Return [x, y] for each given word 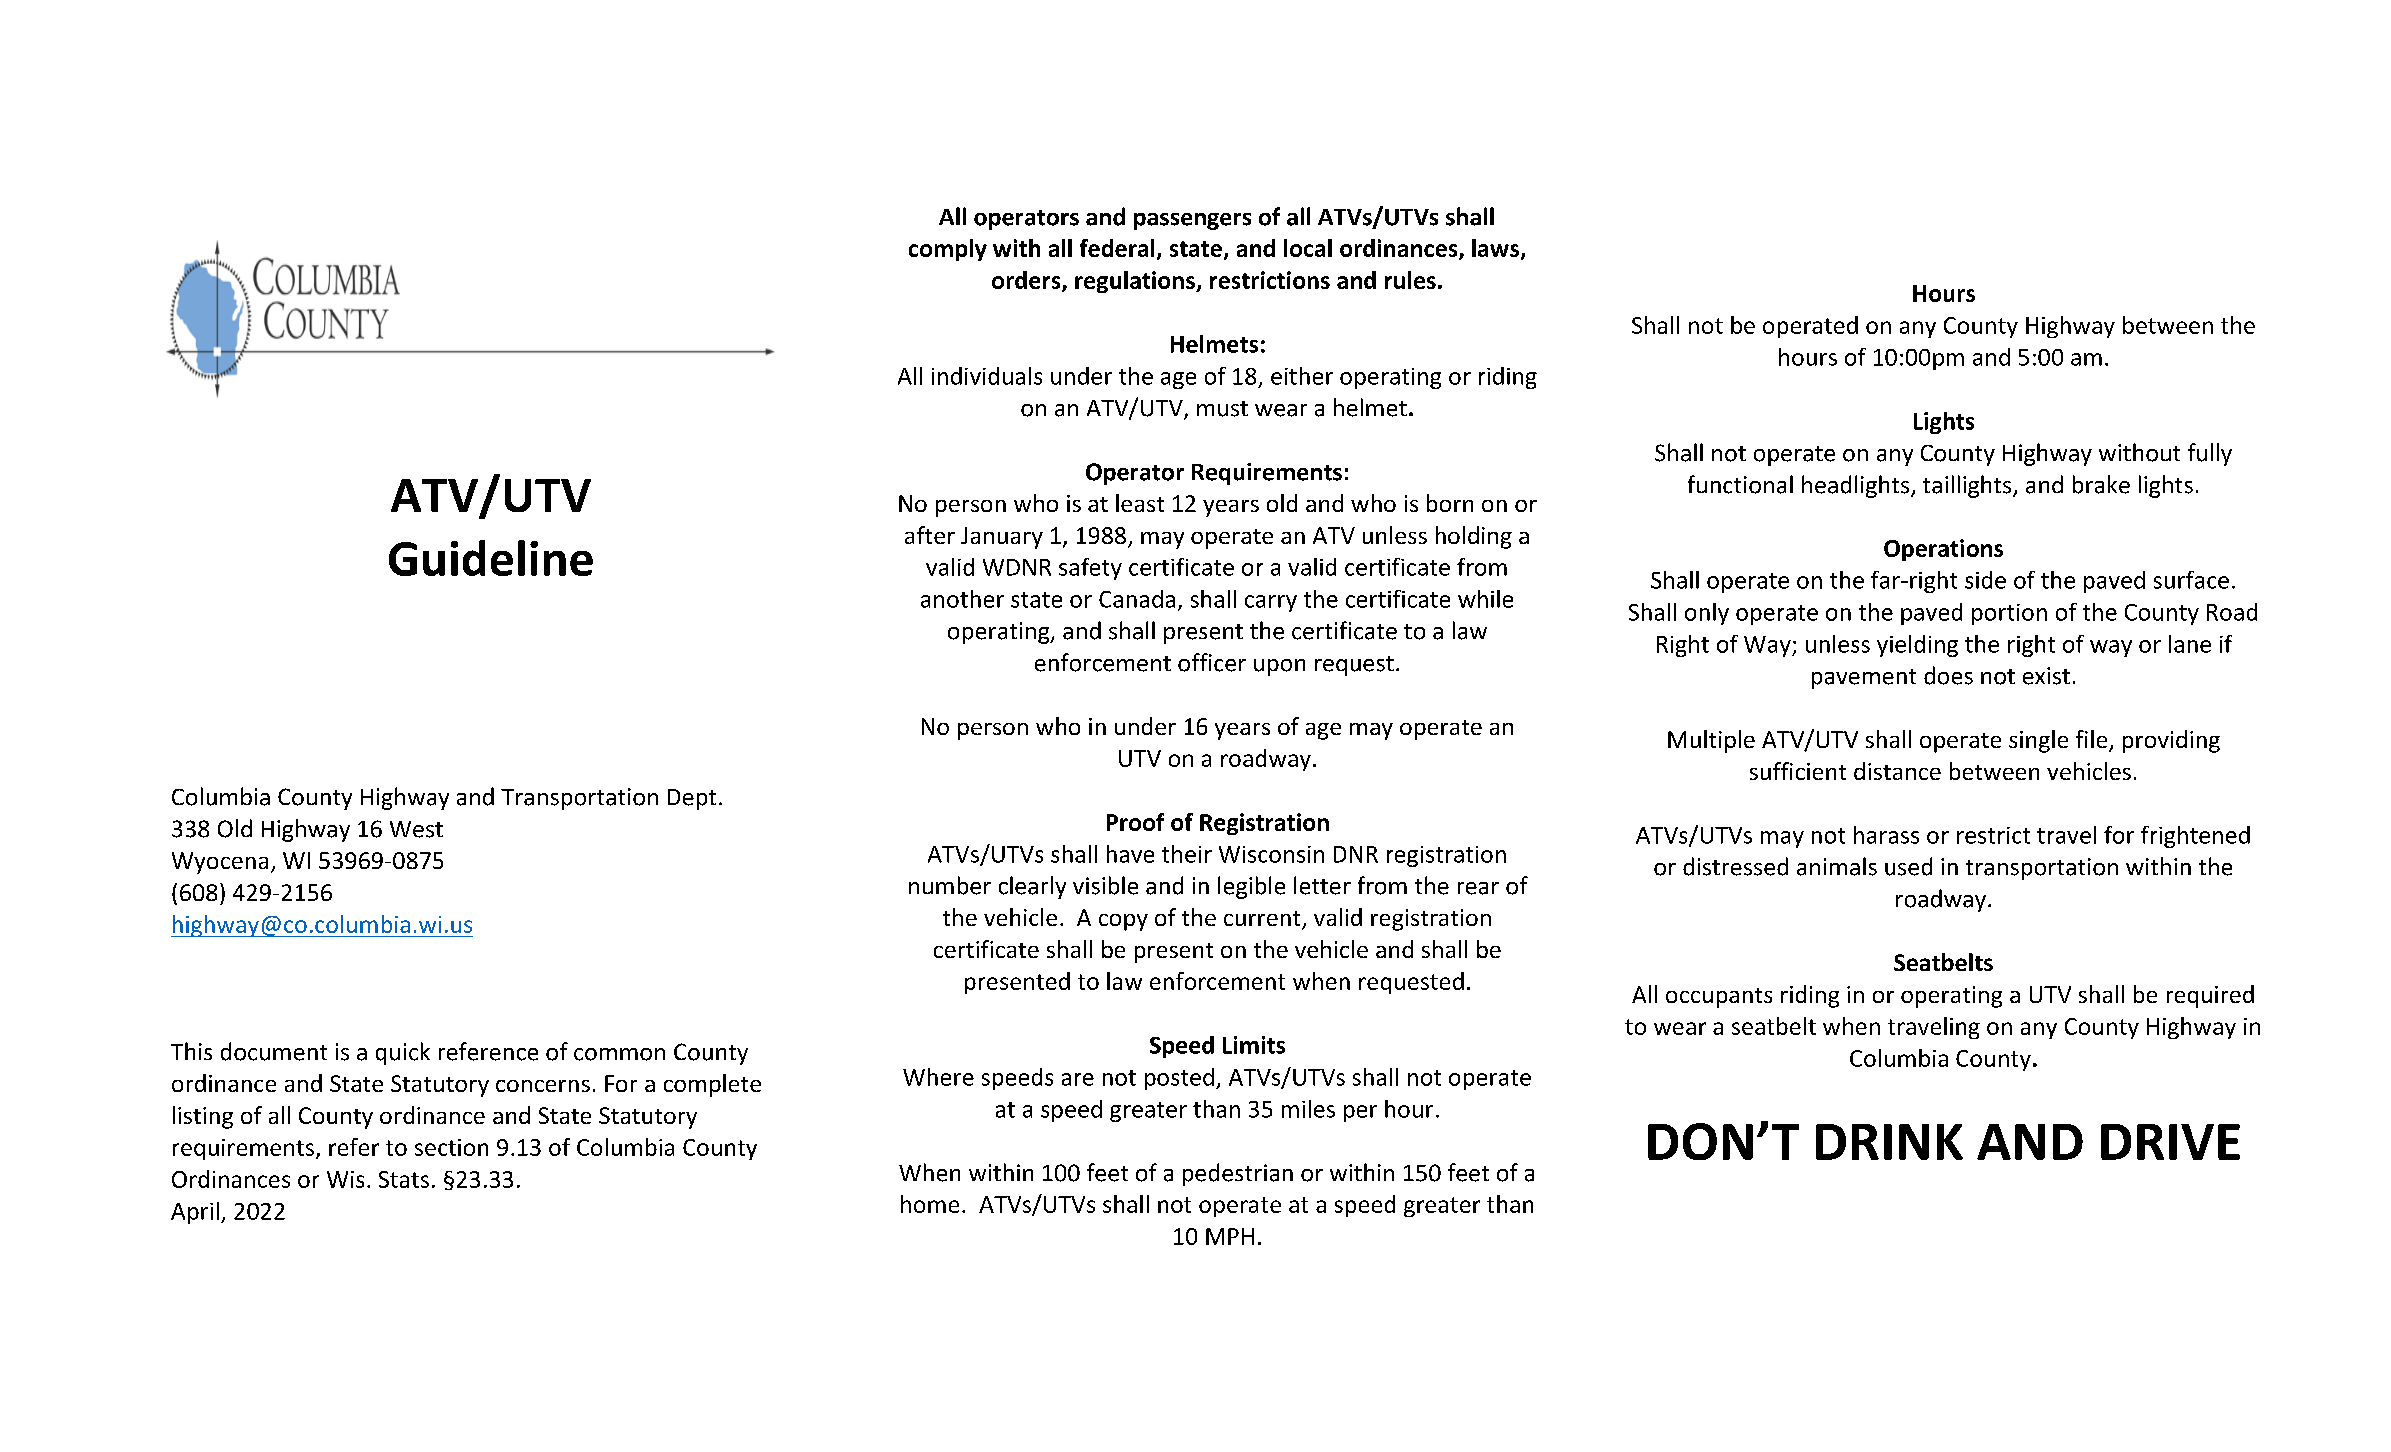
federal [1117, 248]
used [1908, 866]
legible [1251, 887]
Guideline [491, 558]
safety [1090, 569]
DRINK [1889, 1142]
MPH [1230, 1236]
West [416, 829]
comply [948, 250]
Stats [404, 1179]
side [1985, 580]
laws [1497, 249]
